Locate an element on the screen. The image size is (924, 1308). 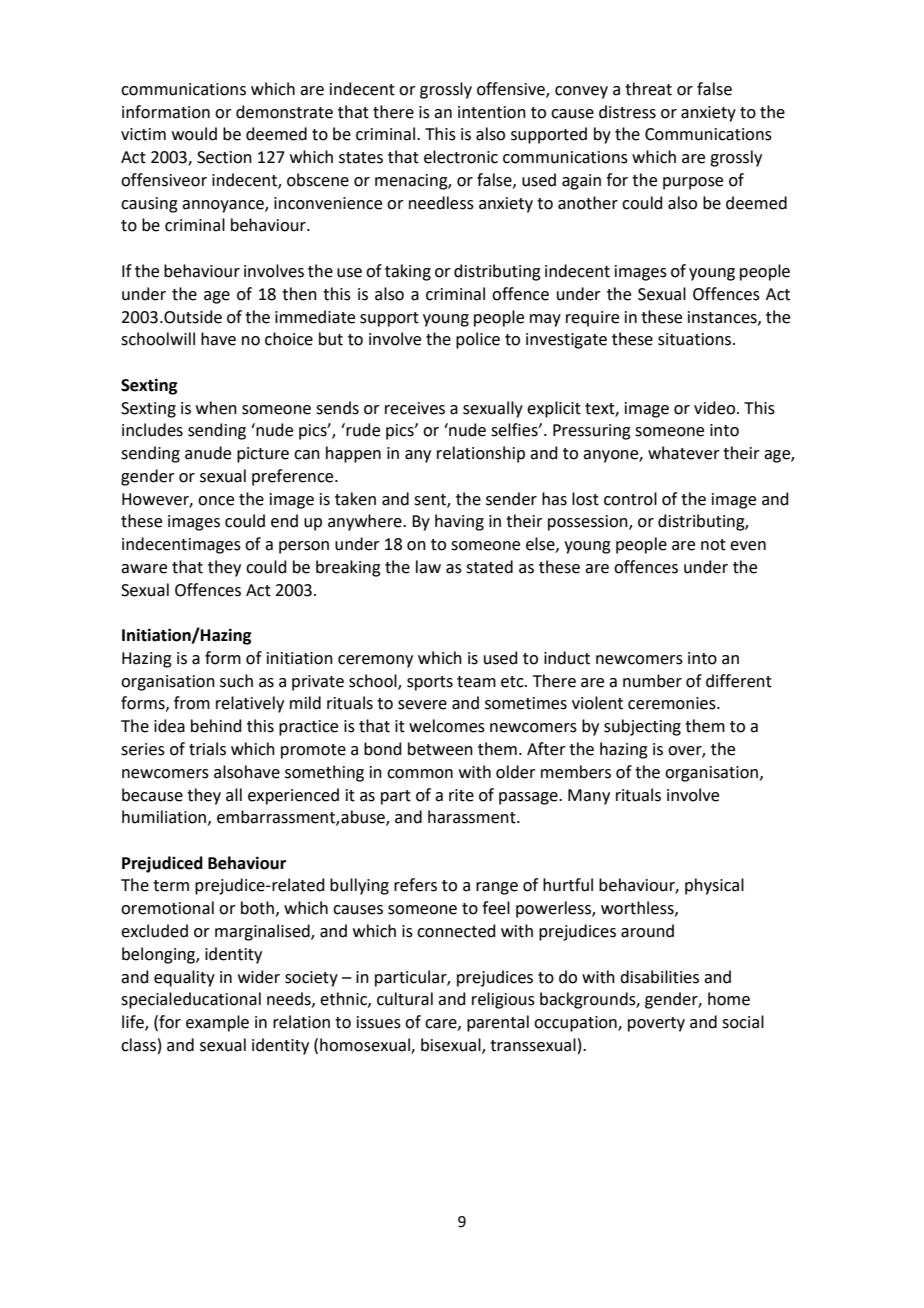
aware is located at coordinates (144, 569).
